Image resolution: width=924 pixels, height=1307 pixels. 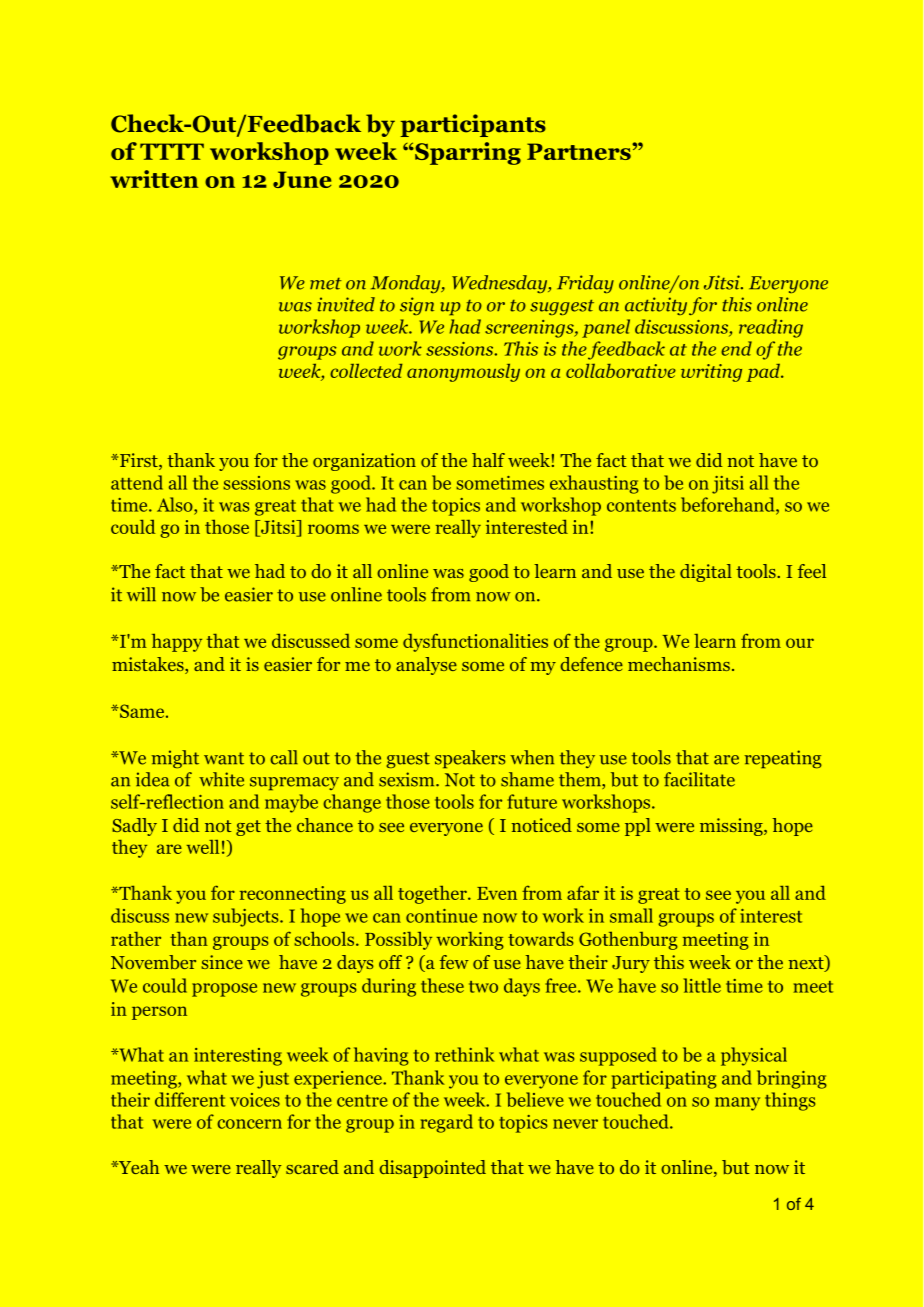 What do you see at coordinates (702, 985) in the screenshot?
I see `little` at bounding box center [702, 985].
